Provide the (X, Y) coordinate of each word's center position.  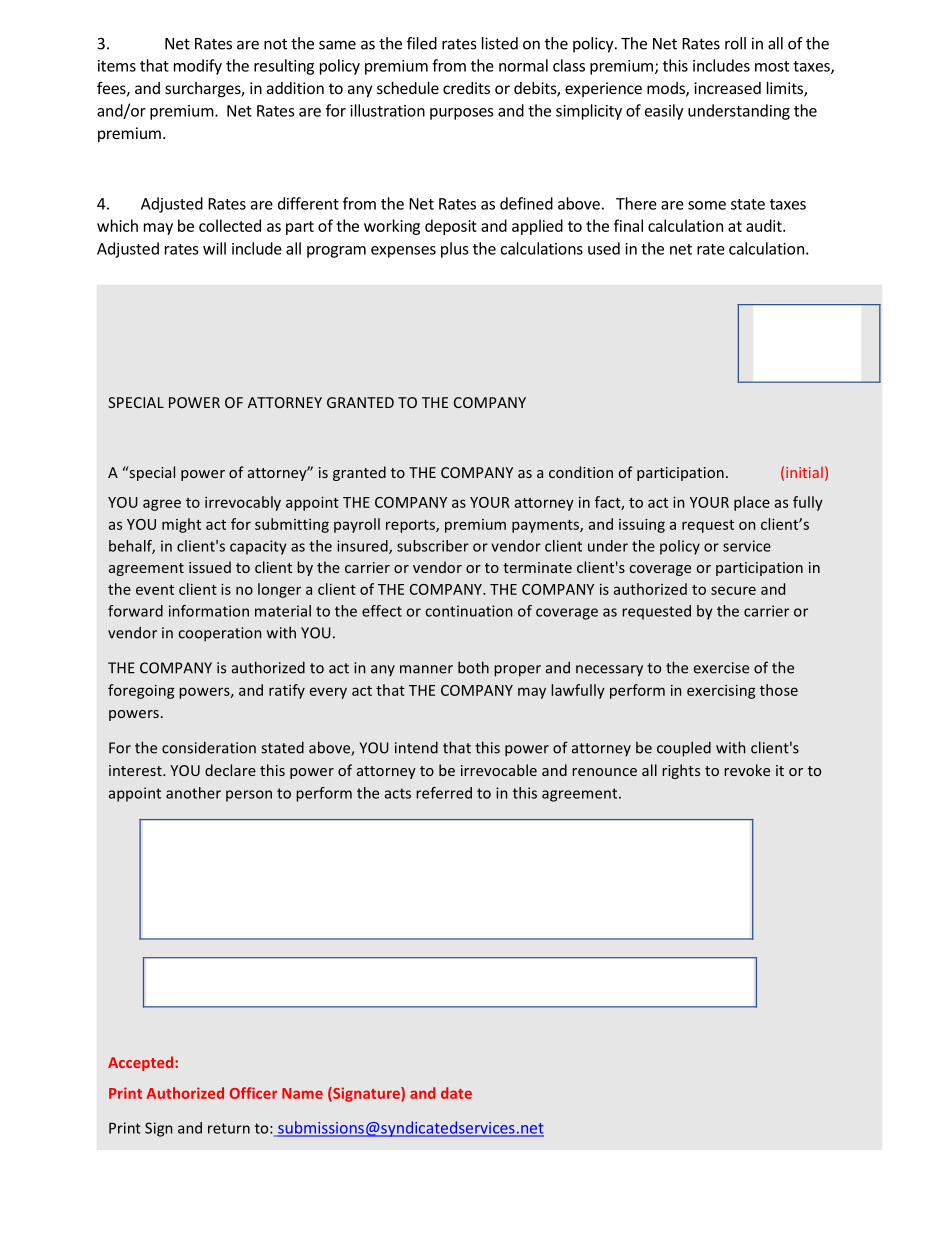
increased (727, 88)
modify (198, 67)
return (229, 1128)
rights (681, 771)
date (456, 1093)
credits (466, 88)
